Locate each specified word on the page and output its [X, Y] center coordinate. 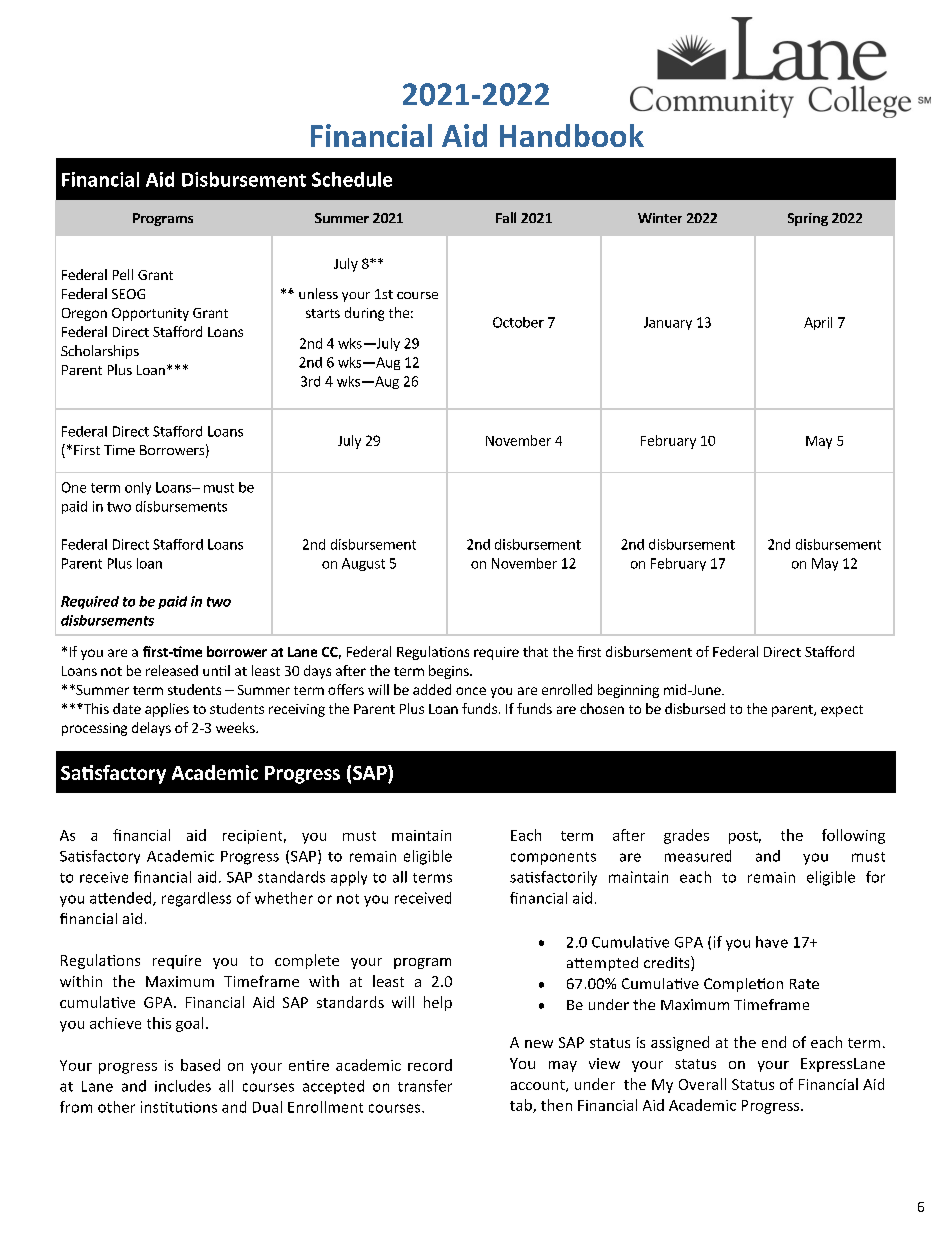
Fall [506, 217]
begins [450, 672]
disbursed [695, 708]
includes [183, 1086]
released [172, 670]
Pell [123, 274]
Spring [808, 219]
